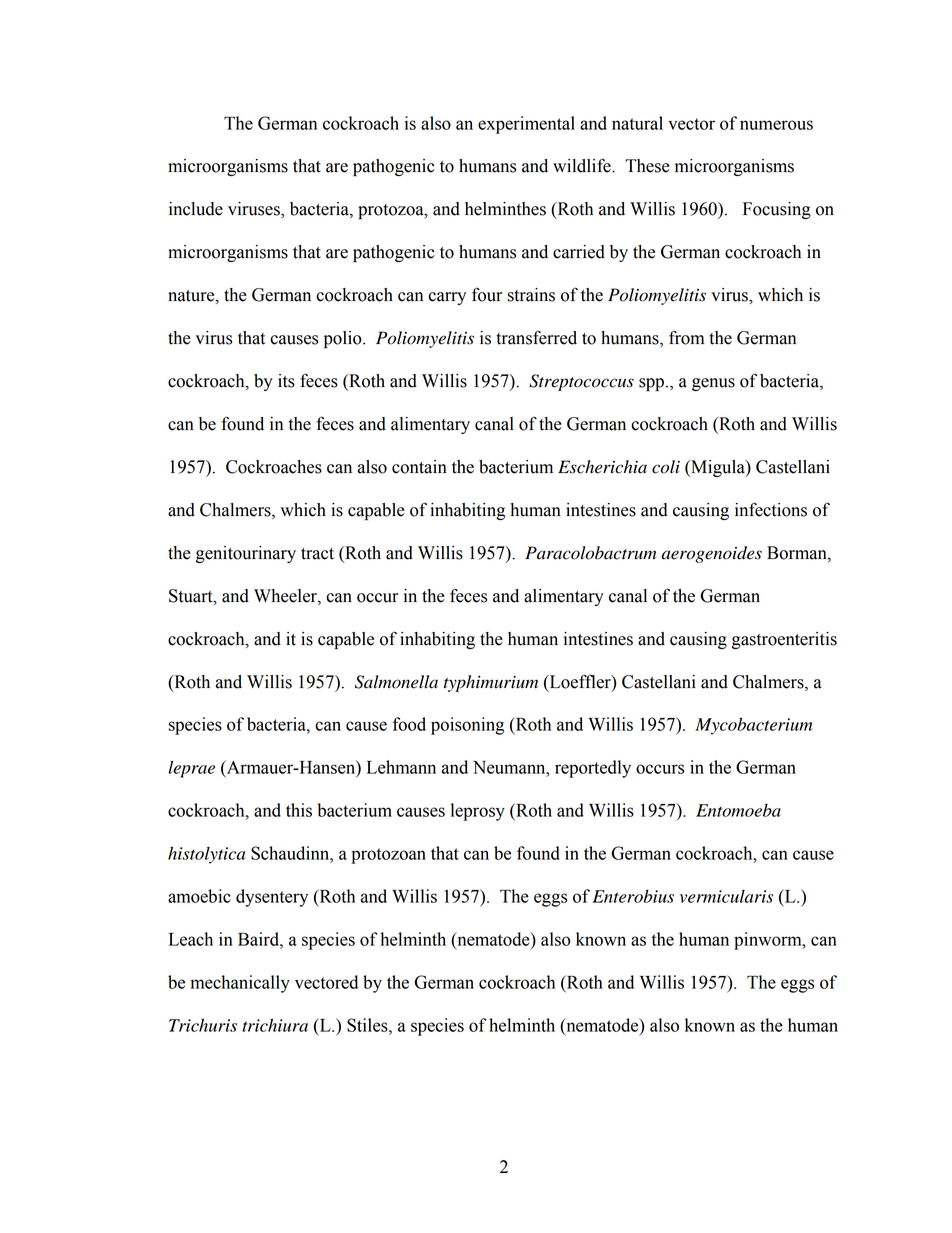  What do you see at coordinates (240, 984) in the screenshot?
I see `mechanically` at bounding box center [240, 984].
